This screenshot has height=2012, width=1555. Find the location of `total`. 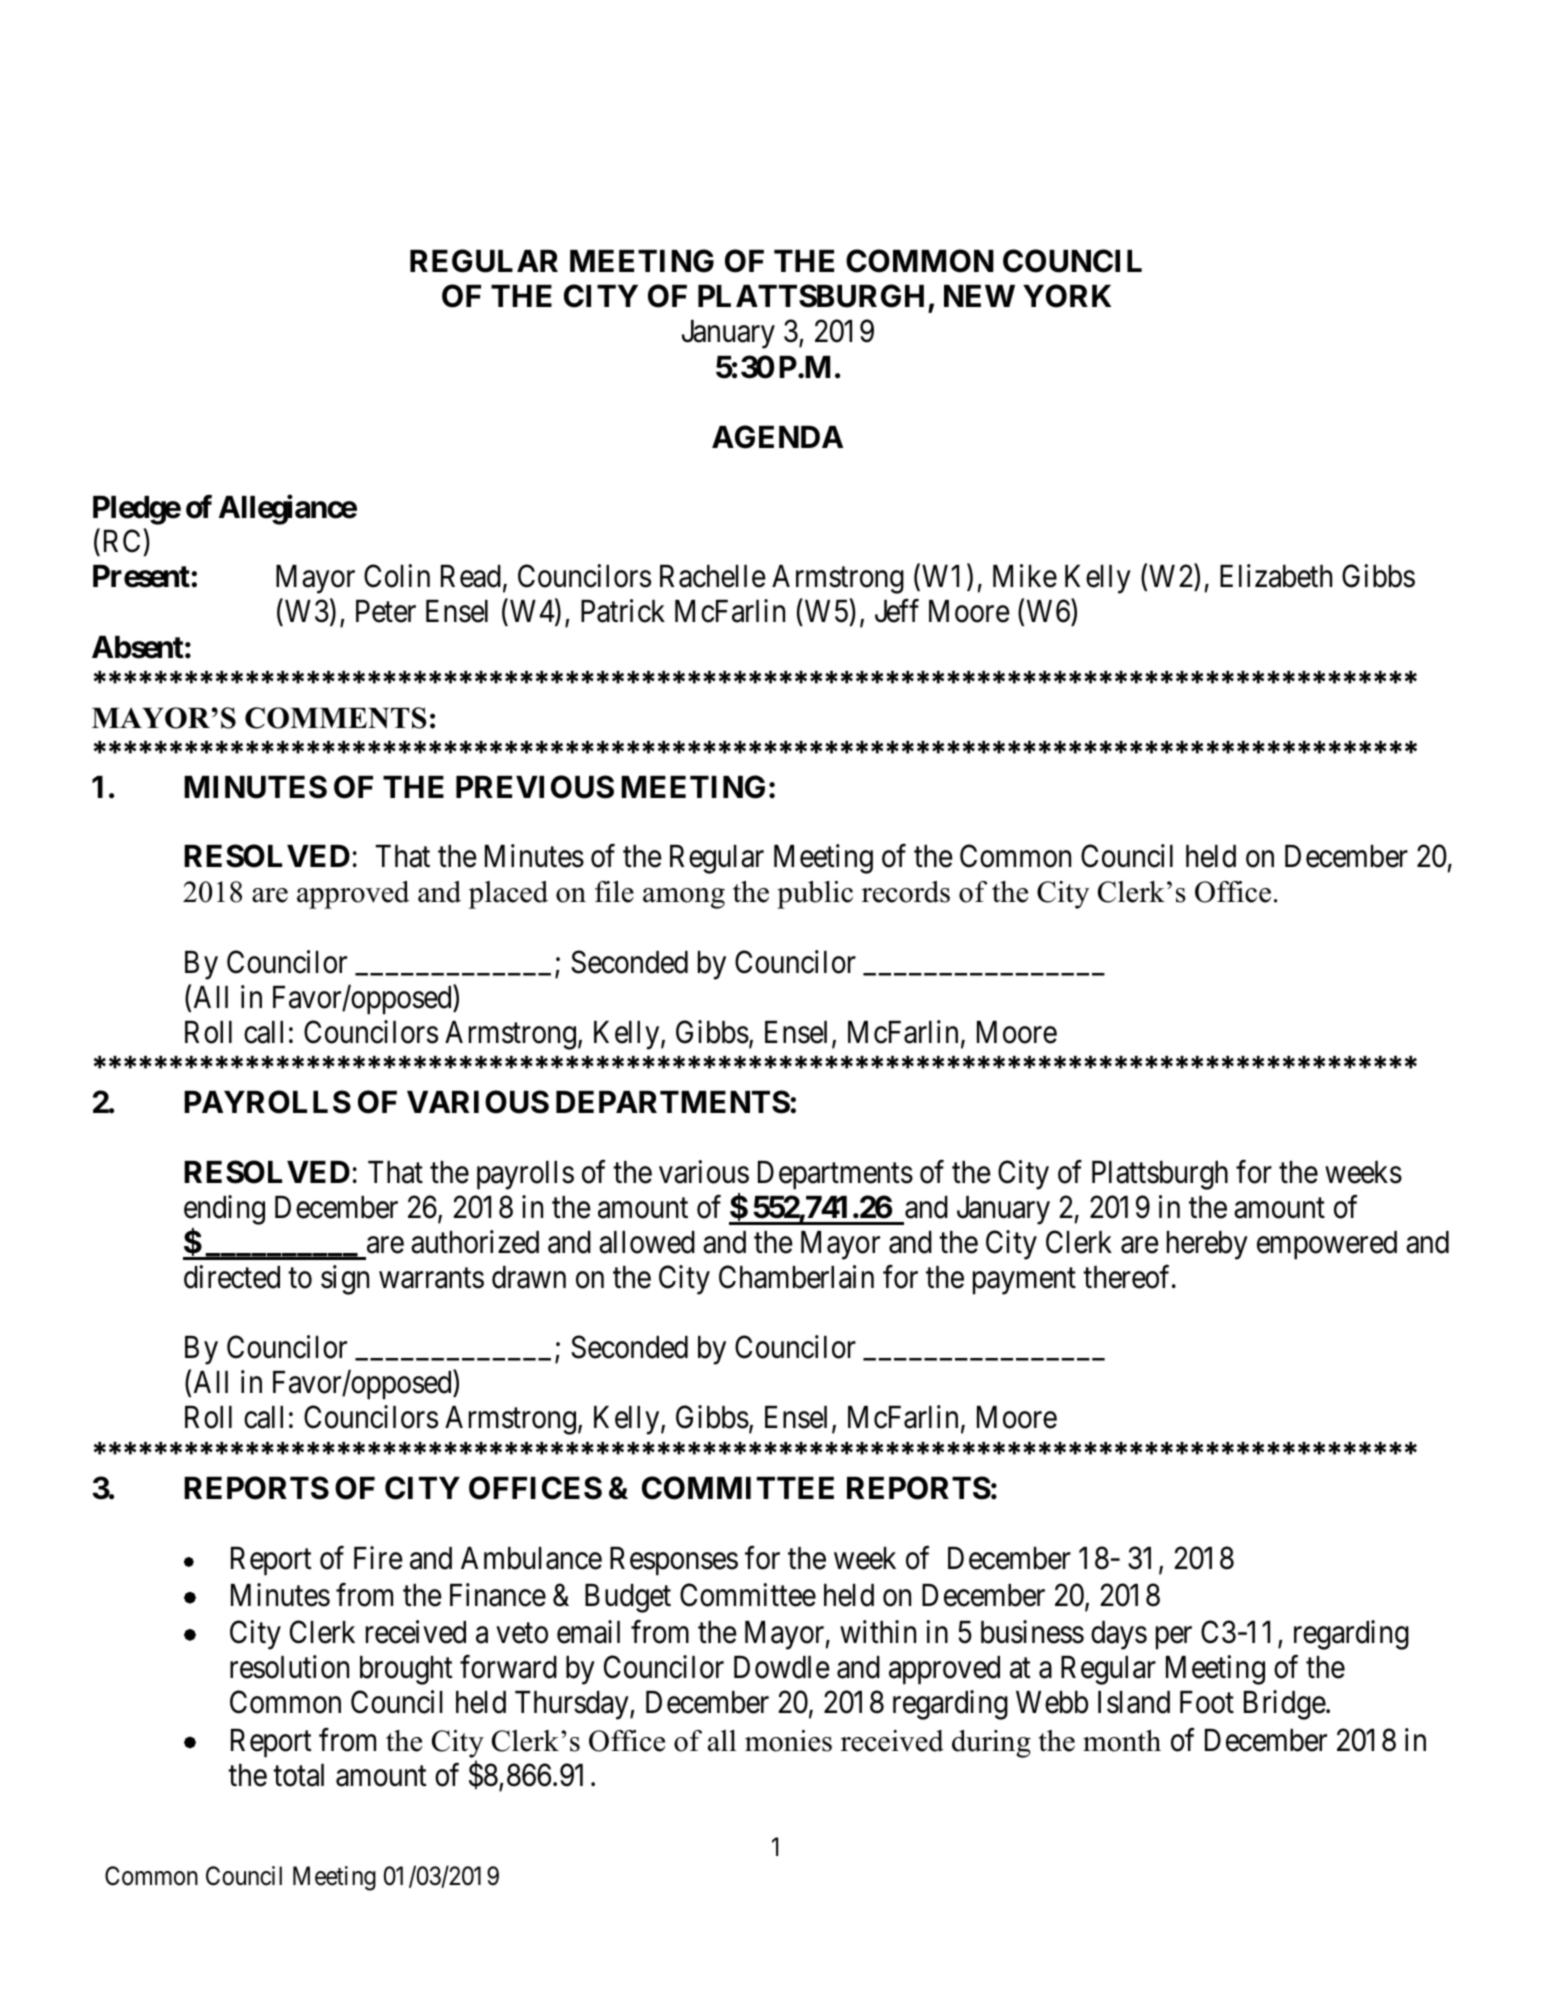

total is located at coordinates (298, 1775).
